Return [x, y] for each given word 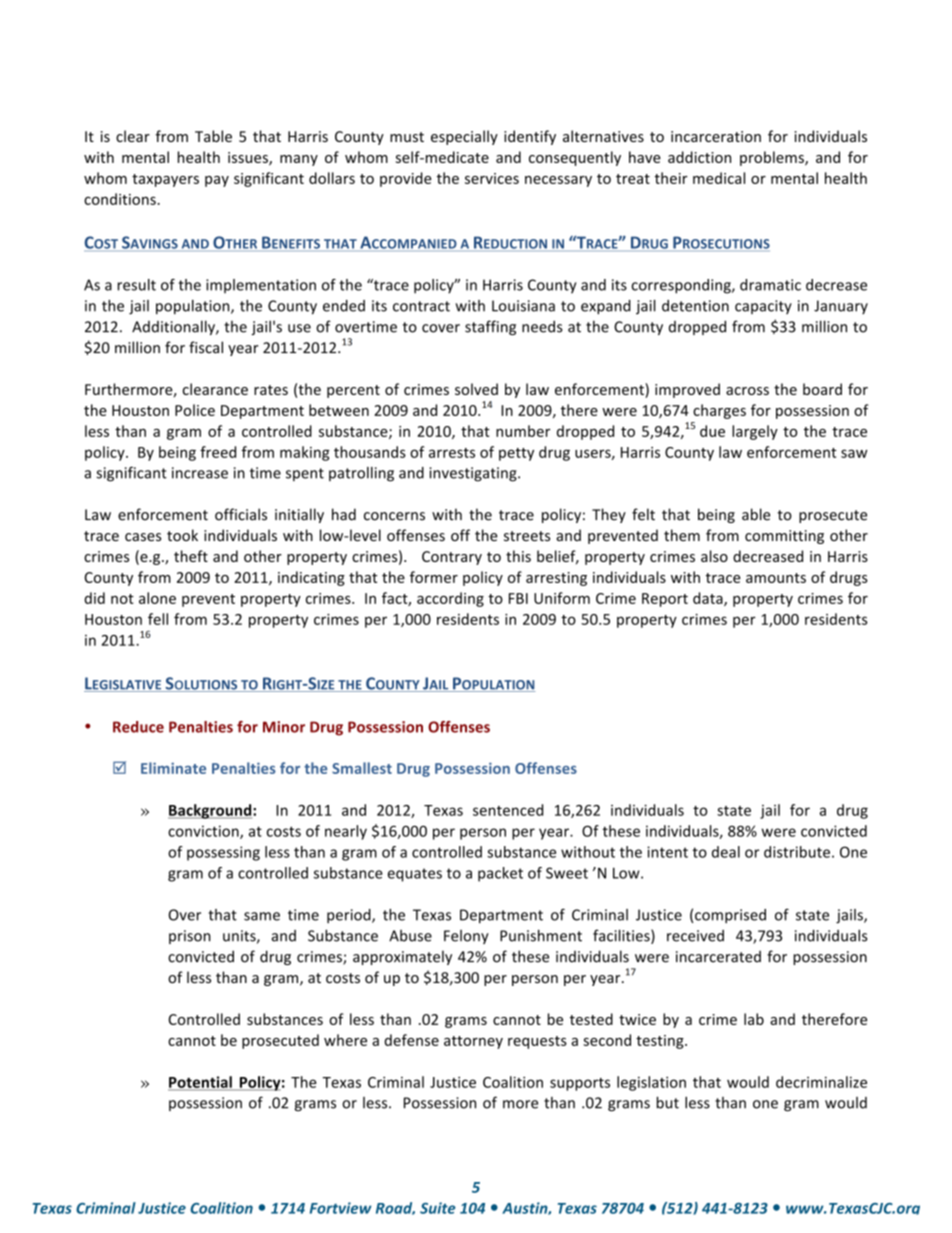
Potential [201, 1083]
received [695, 936]
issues [249, 159]
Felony [466, 937]
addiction [699, 157]
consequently [575, 158]
